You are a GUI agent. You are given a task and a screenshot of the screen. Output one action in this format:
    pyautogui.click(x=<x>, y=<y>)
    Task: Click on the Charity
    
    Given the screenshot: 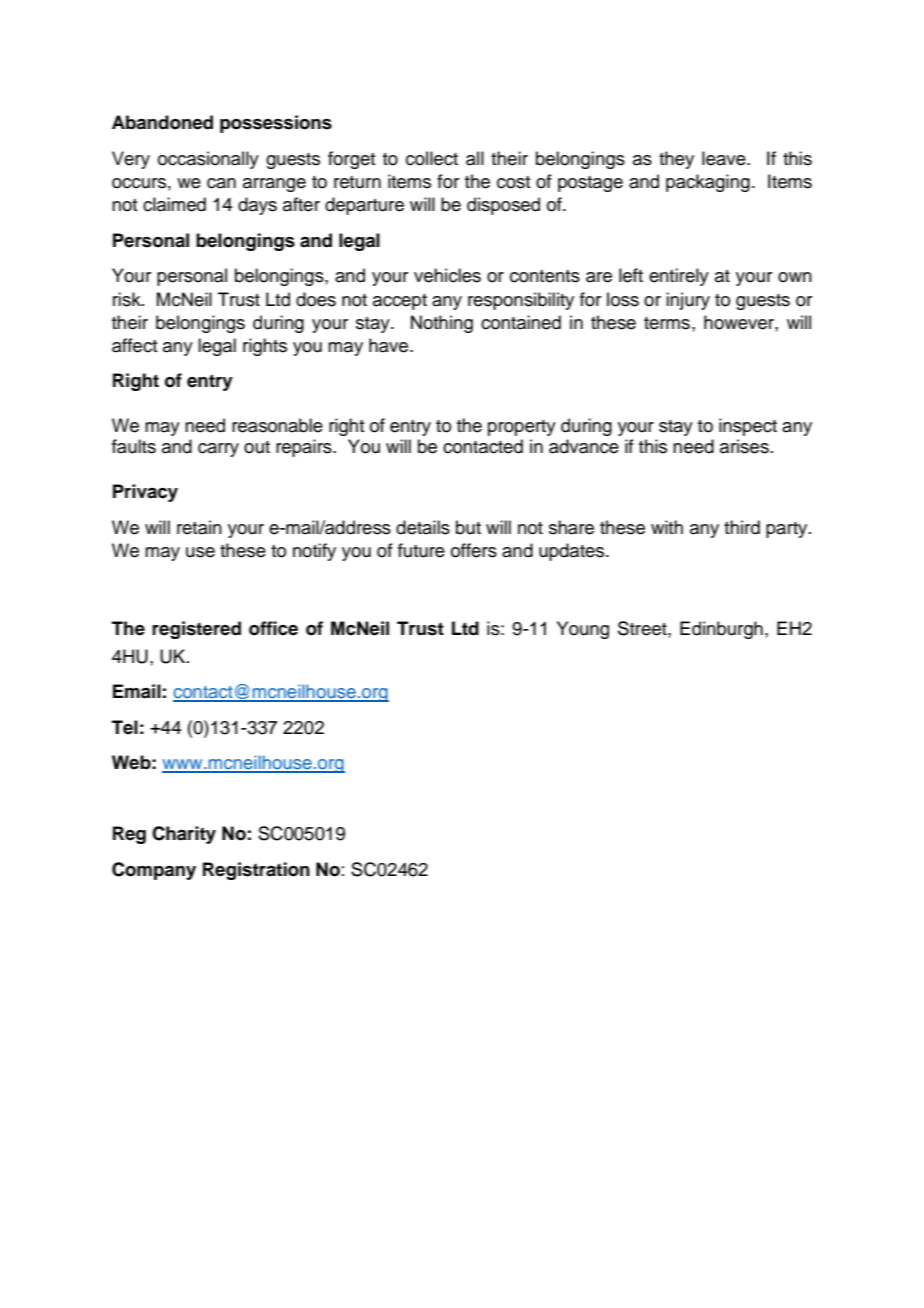 What is the action you would take?
    pyautogui.click(x=184, y=835)
